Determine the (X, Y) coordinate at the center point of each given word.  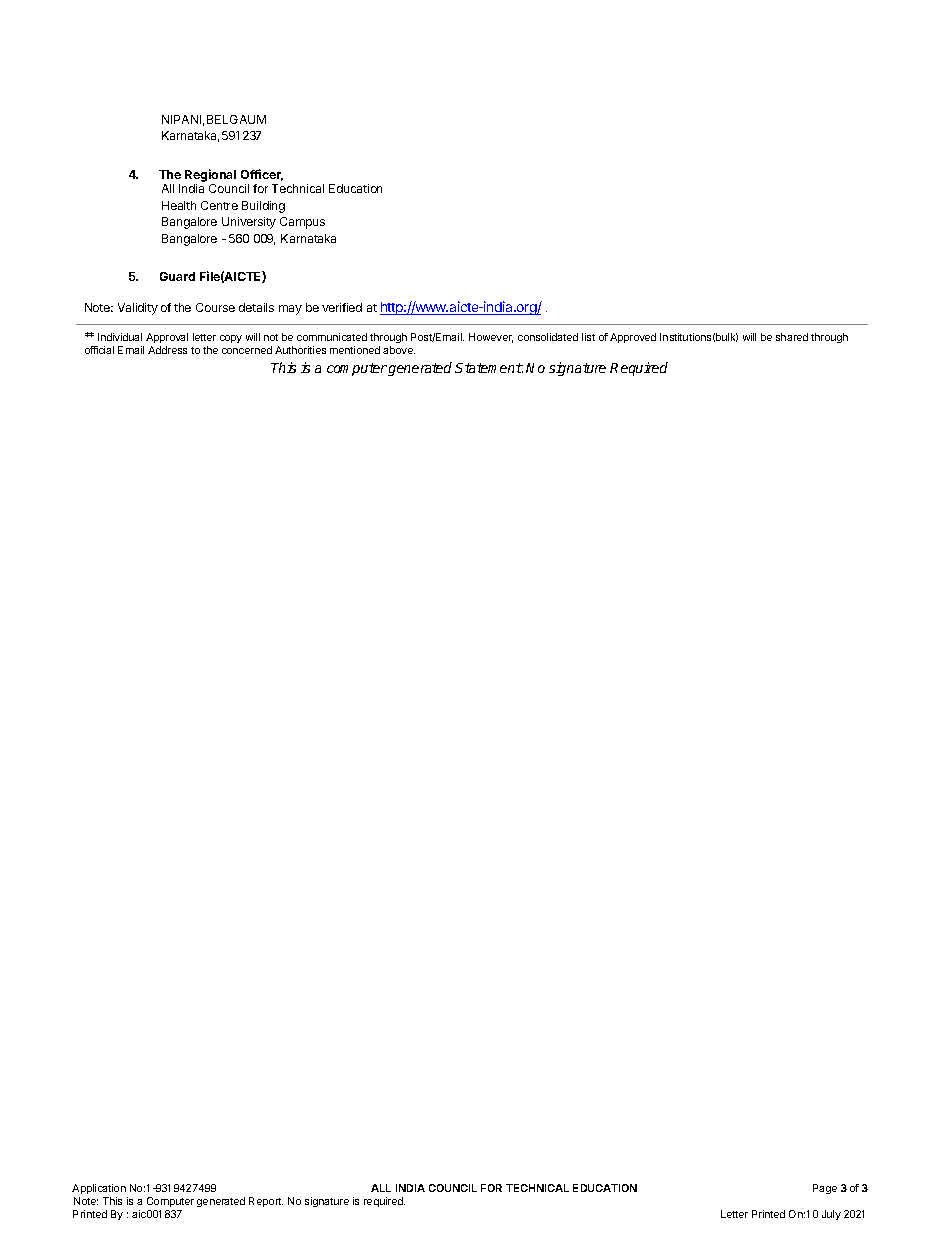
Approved (633, 338)
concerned (247, 350)
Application (99, 1189)
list (588, 337)
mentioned (355, 350)
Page (825, 1189)
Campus (302, 223)
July (831, 1215)
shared (792, 337)
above (399, 350)
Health (179, 205)
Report (266, 1202)
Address (167, 350)
